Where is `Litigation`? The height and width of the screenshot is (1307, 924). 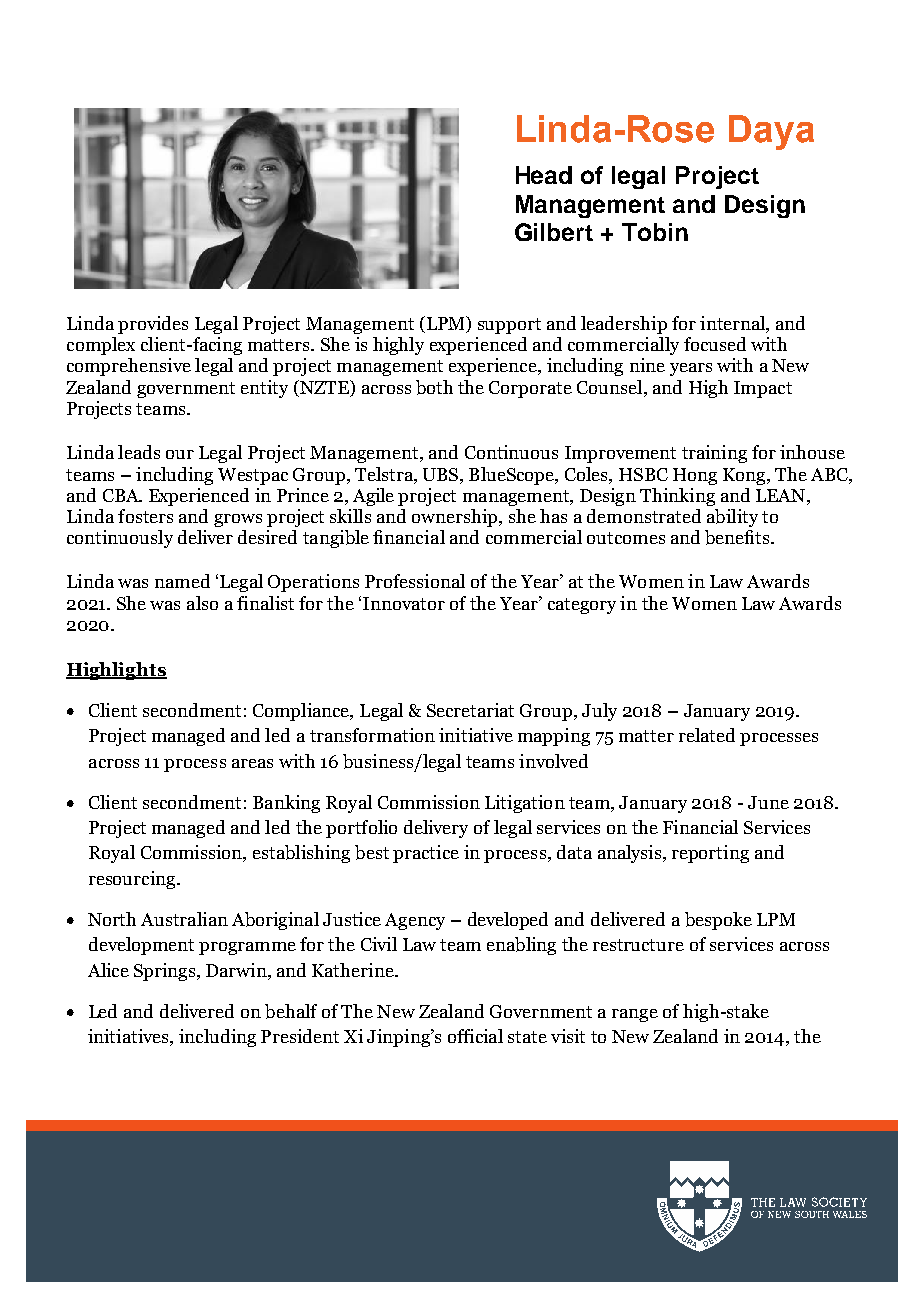 Litigation is located at coordinates (525, 804).
